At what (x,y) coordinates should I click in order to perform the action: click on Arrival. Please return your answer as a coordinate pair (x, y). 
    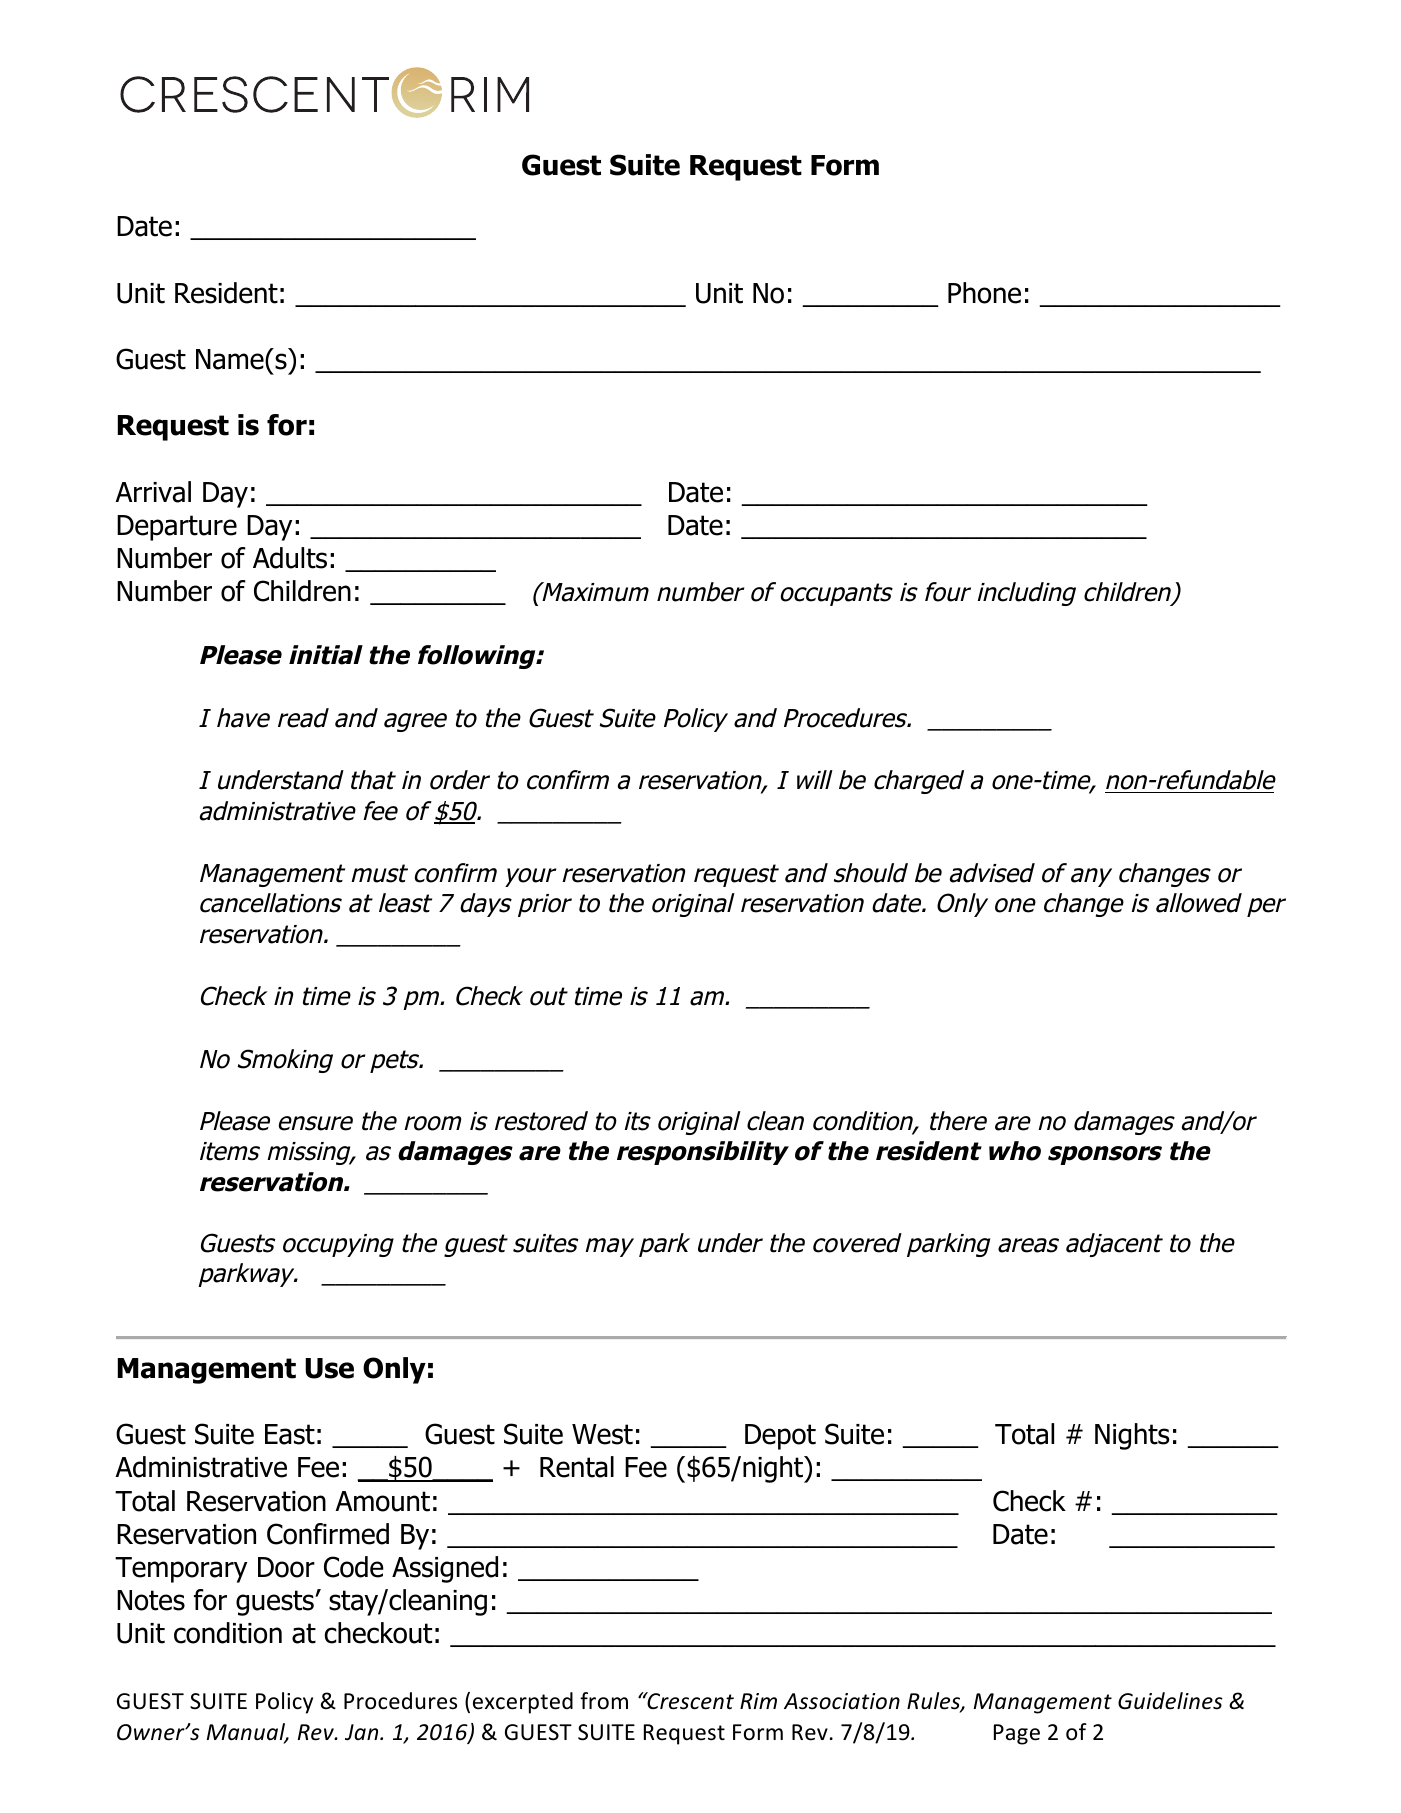
    Looking at the image, I should click on (153, 492).
